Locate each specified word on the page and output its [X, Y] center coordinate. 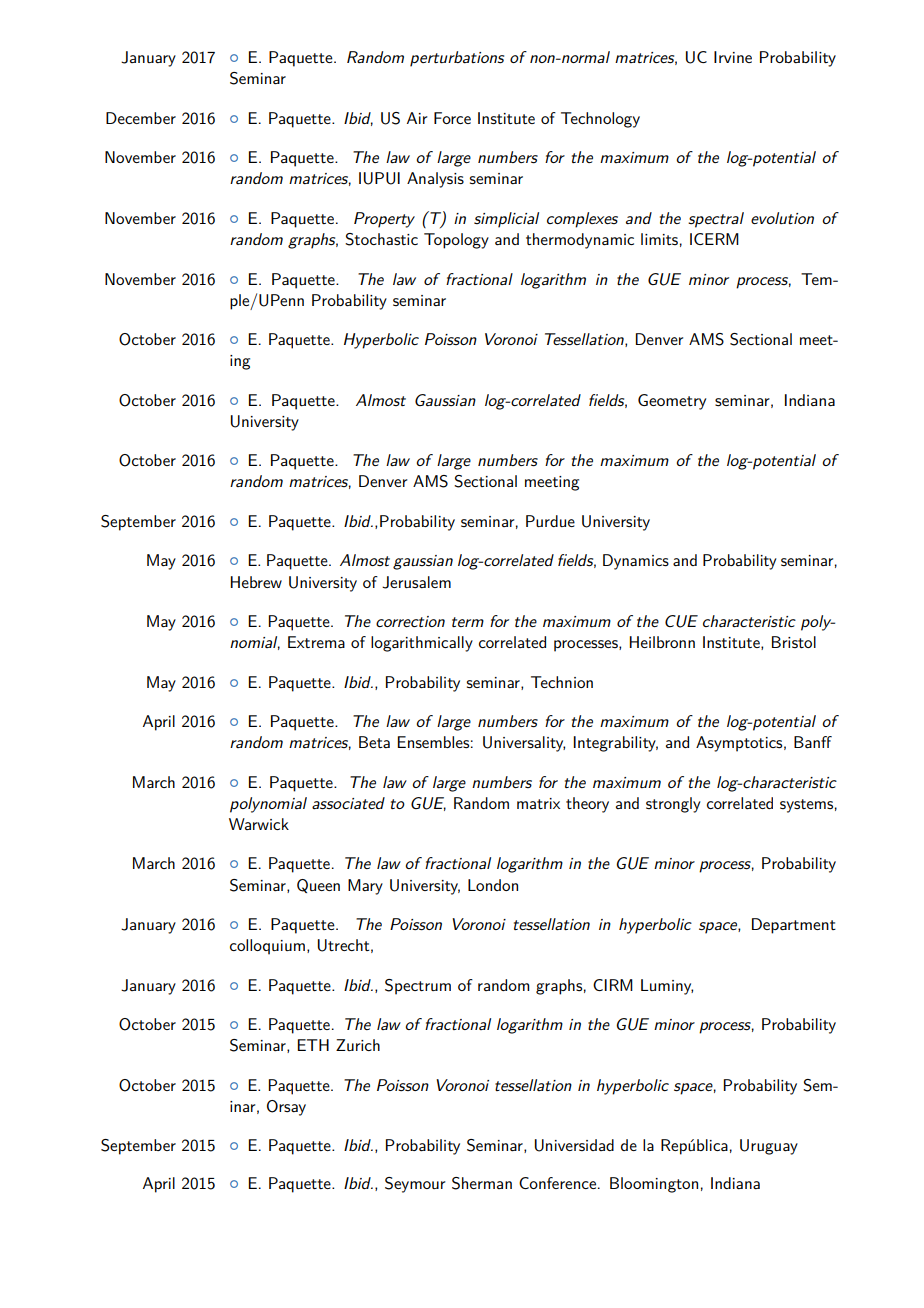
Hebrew [256, 582]
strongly [673, 805]
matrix [538, 803]
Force [452, 118]
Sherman [482, 1183]
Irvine [733, 57]
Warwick [259, 824]
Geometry [672, 402]
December [141, 118]
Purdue [550, 521]
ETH [313, 1045]
